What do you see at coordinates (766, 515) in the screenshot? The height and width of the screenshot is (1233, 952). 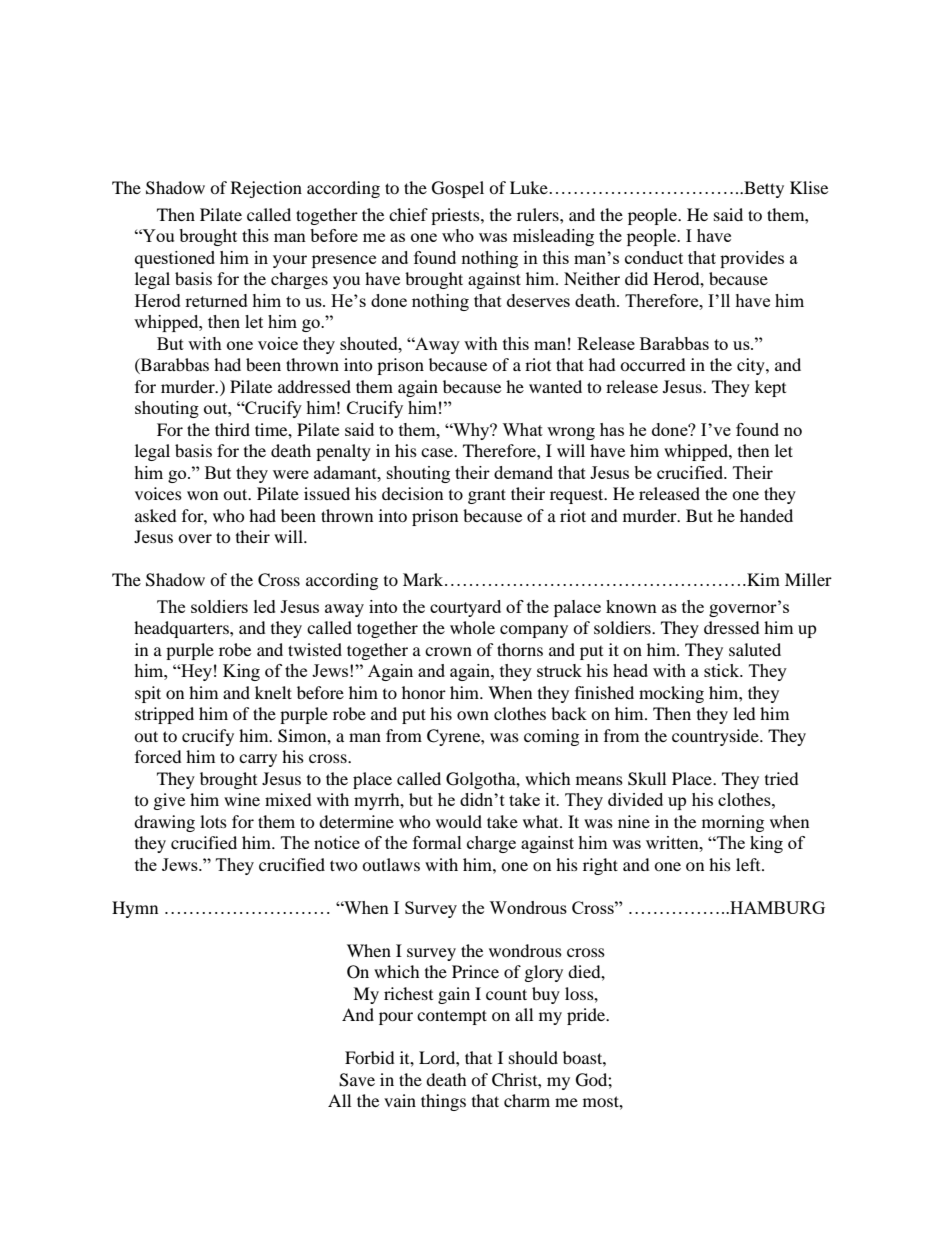 I see `handed` at bounding box center [766, 515].
